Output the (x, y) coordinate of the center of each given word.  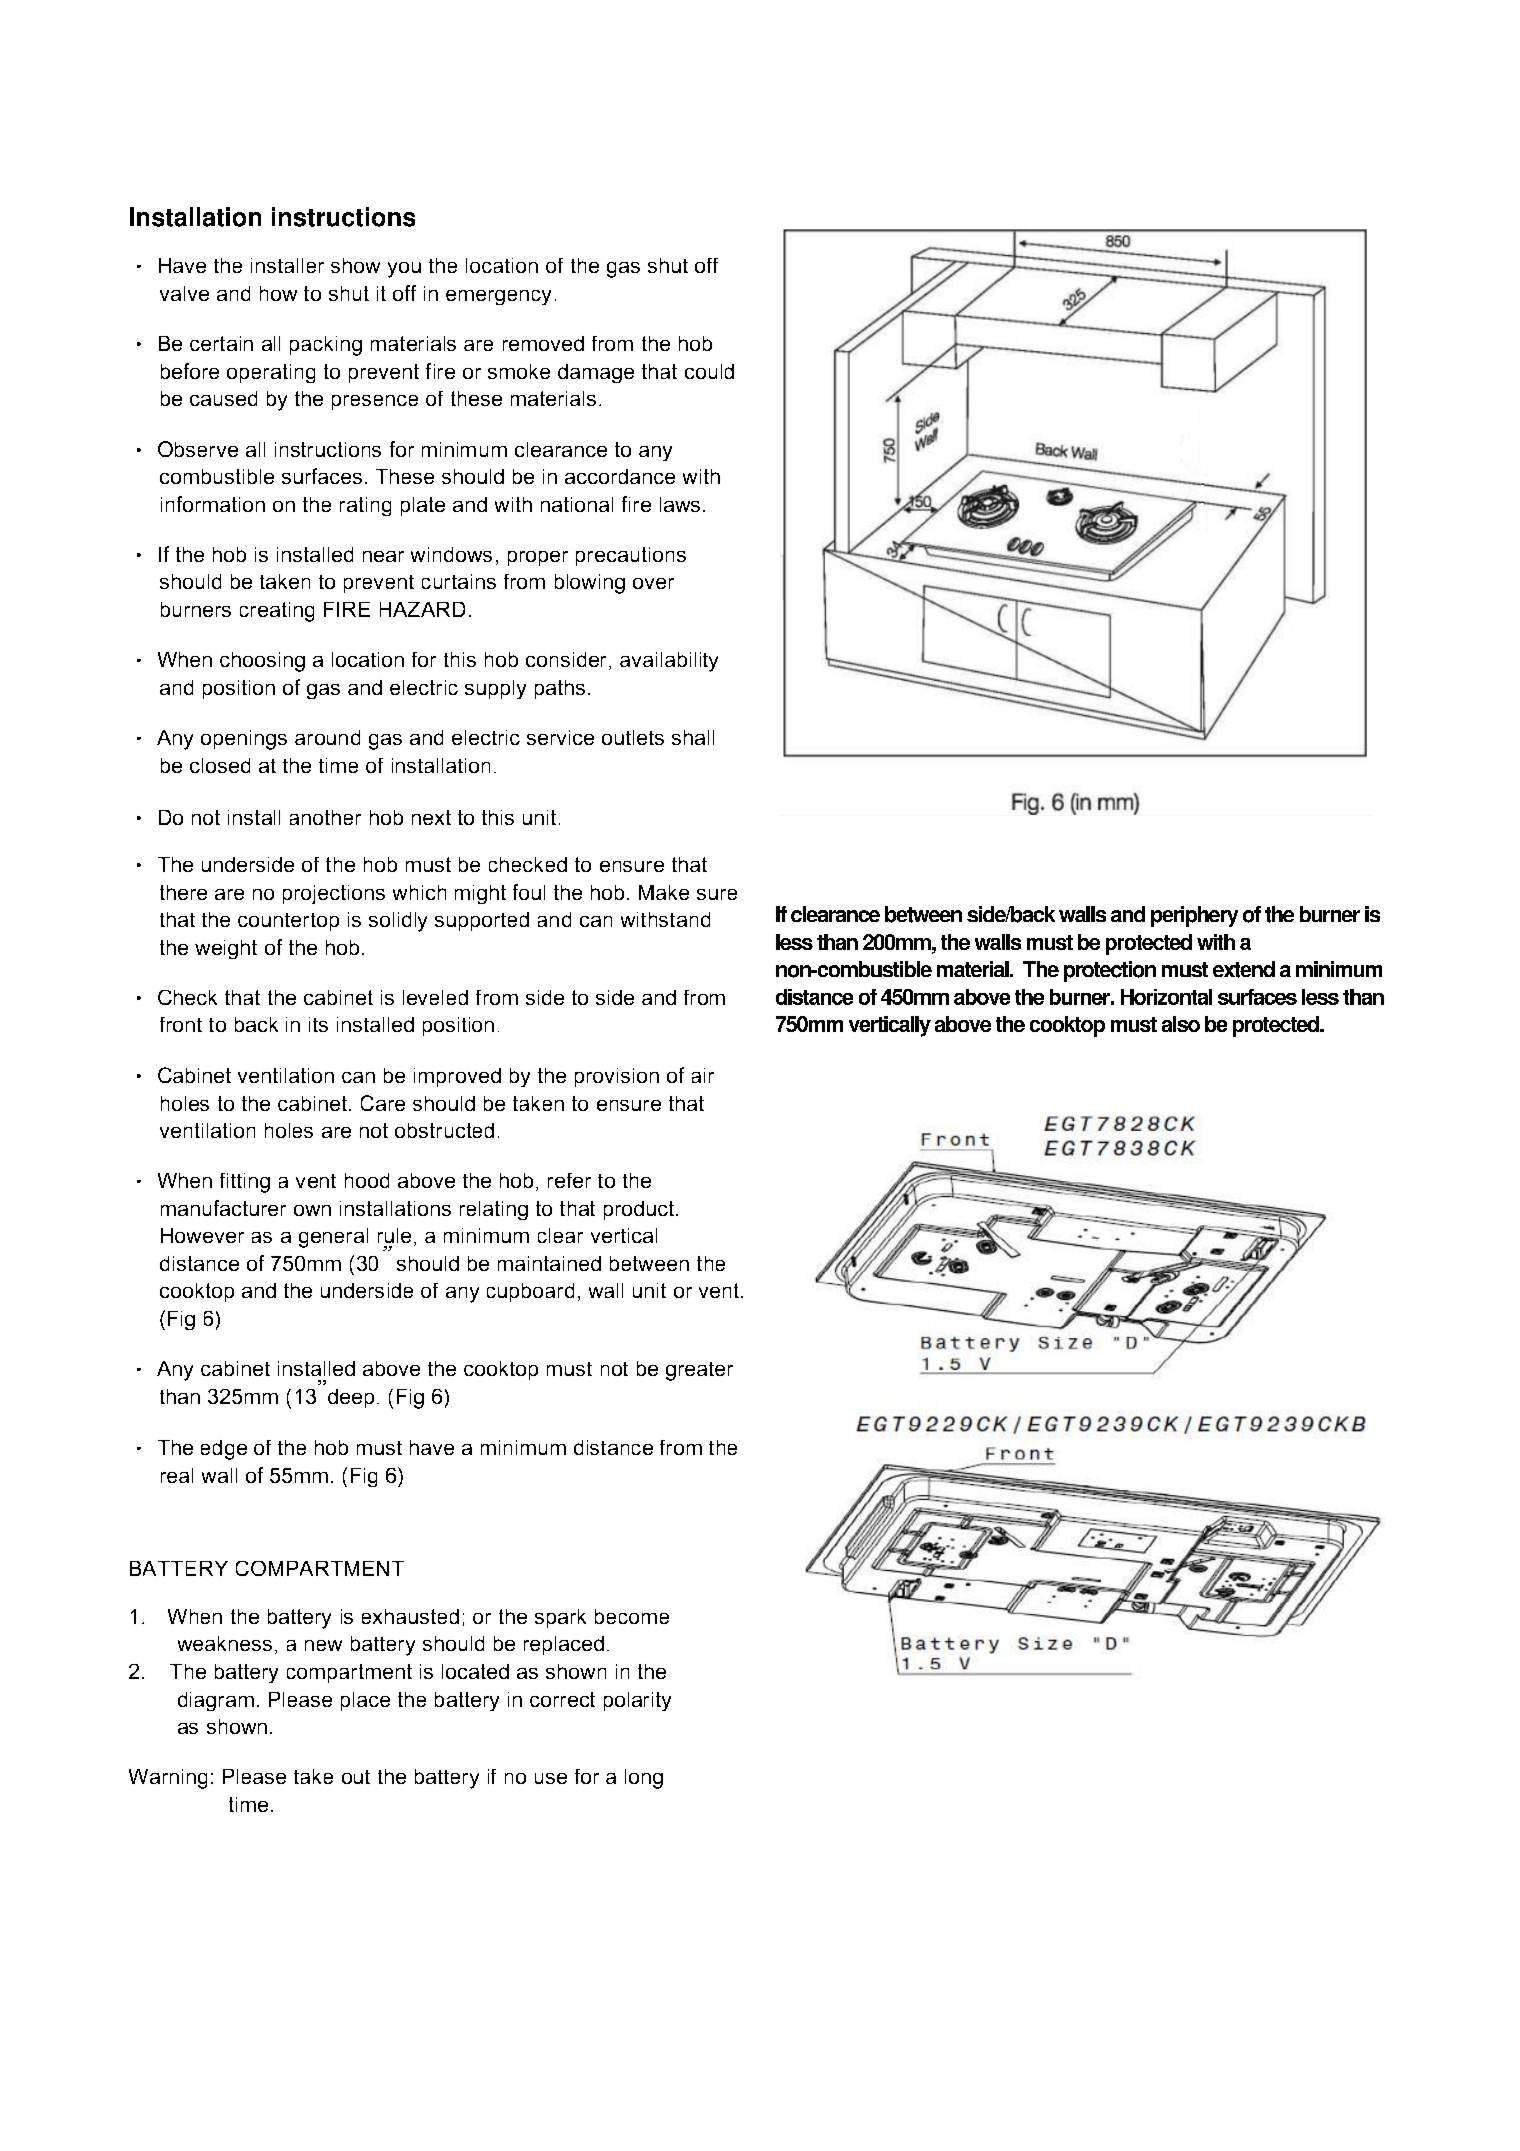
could (709, 371)
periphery (1194, 916)
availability (669, 662)
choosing (262, 662)
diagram (216, 1701)
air (703, 1075)
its (318, 1024)
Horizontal (1166, 997)
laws (680, 504)
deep (351, 1398)
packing (326, 346)
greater (699, 1371)
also (1181, 1024)
